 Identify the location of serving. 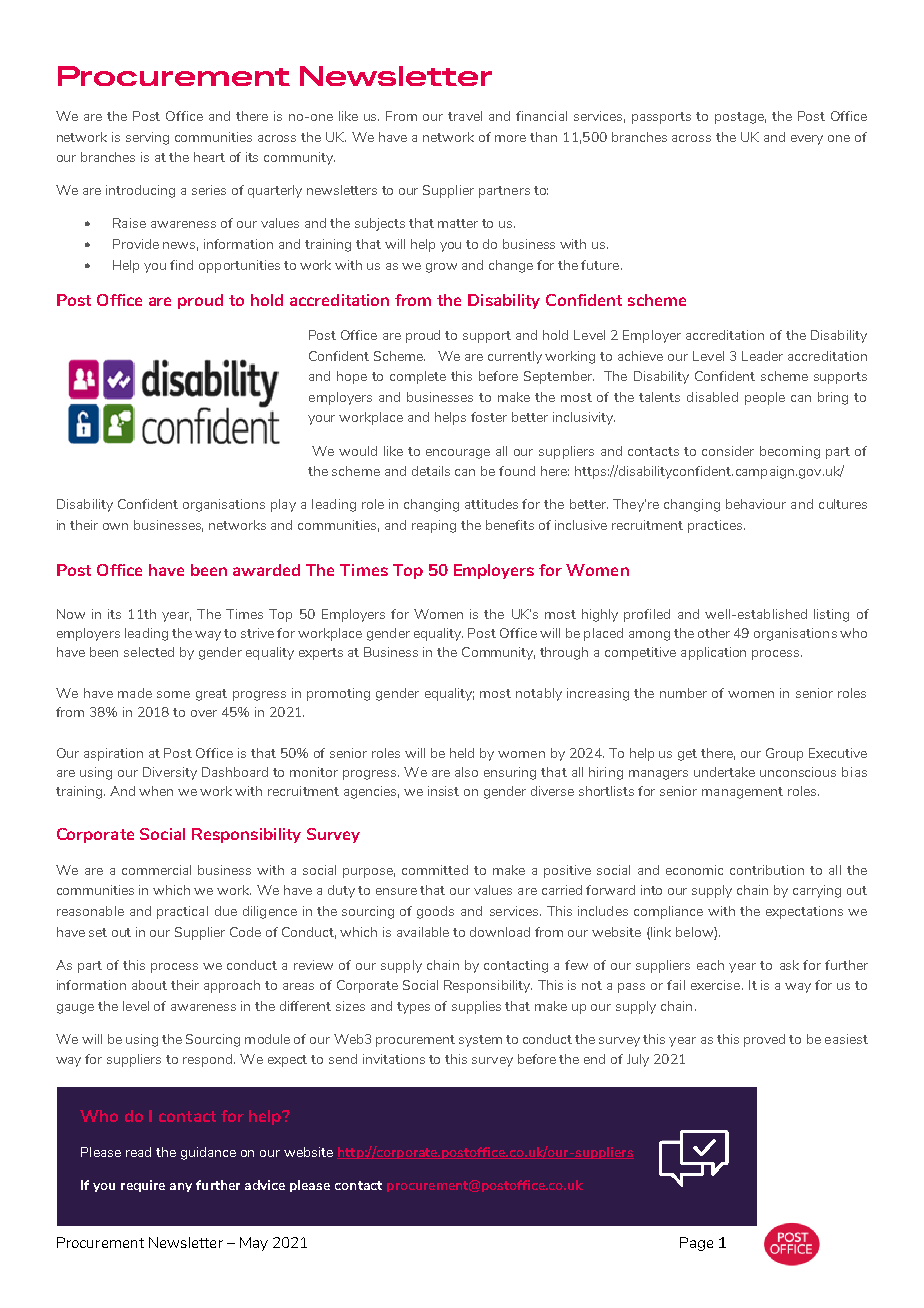
(147, 138).
